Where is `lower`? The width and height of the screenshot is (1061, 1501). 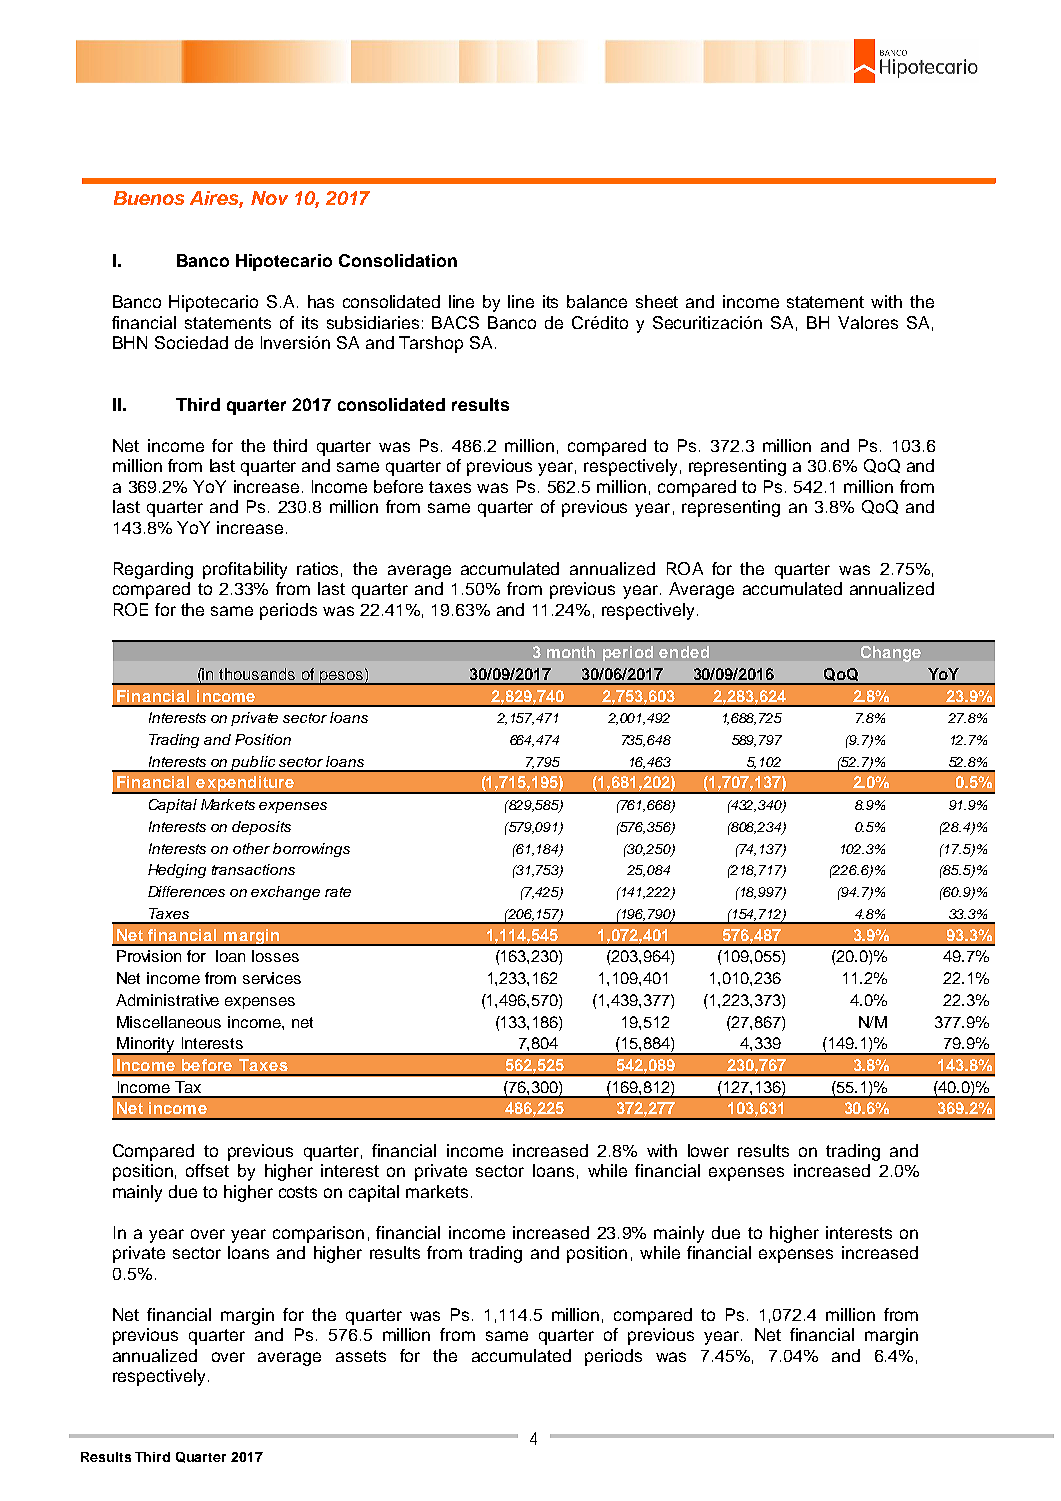 lower is located at coordinates (708, 1150).
